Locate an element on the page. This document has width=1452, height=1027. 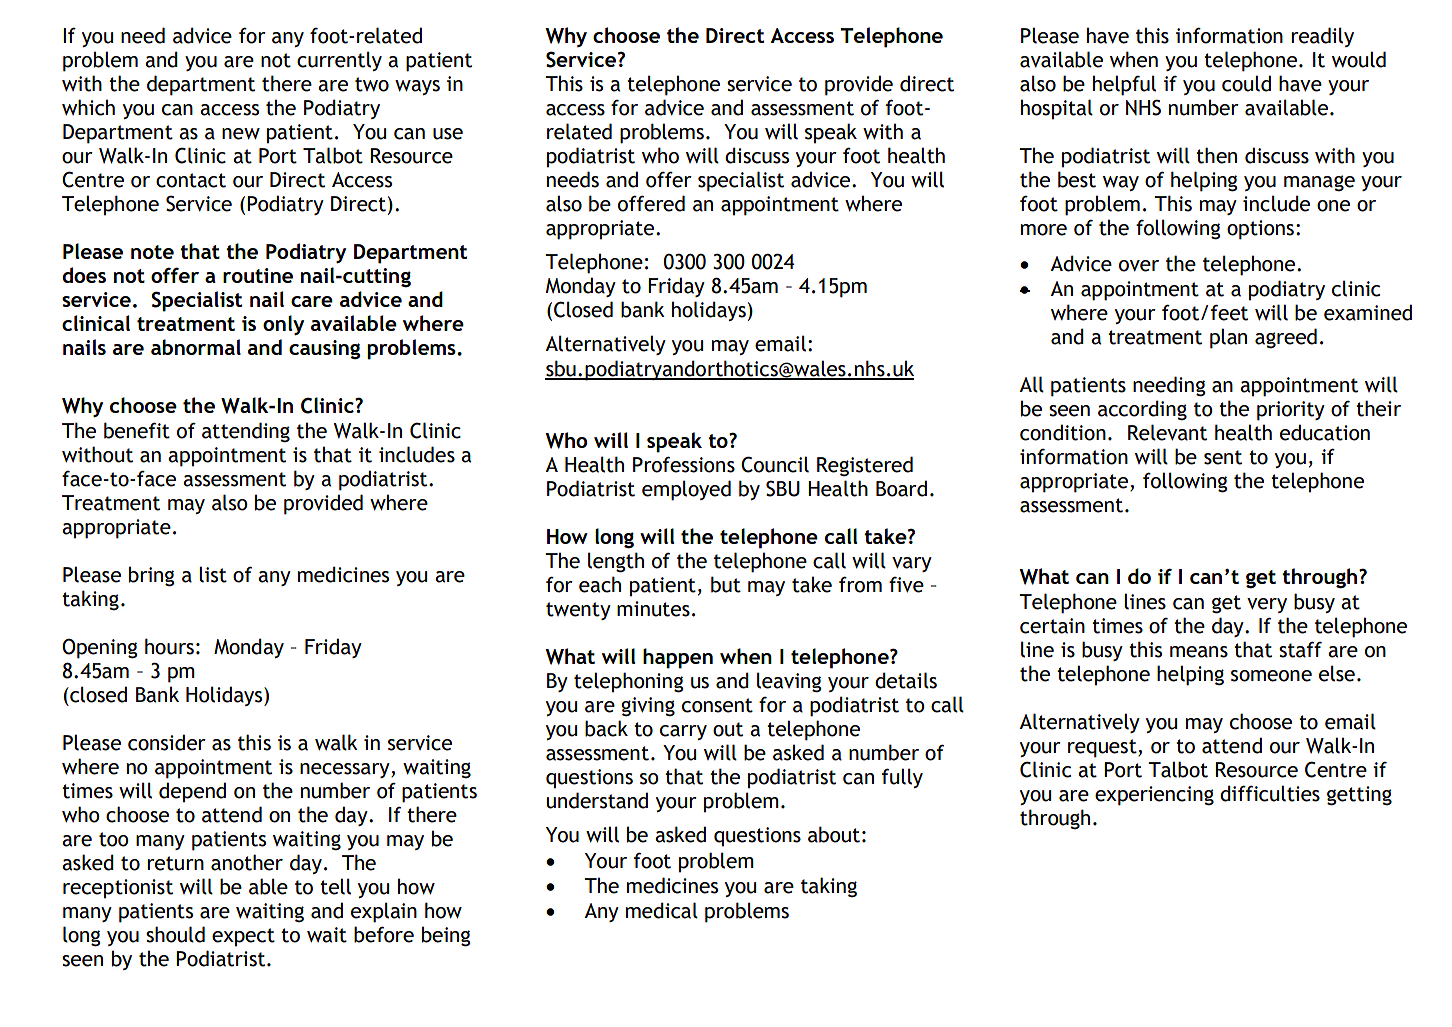
expect is located at coordinates (243, 937).
